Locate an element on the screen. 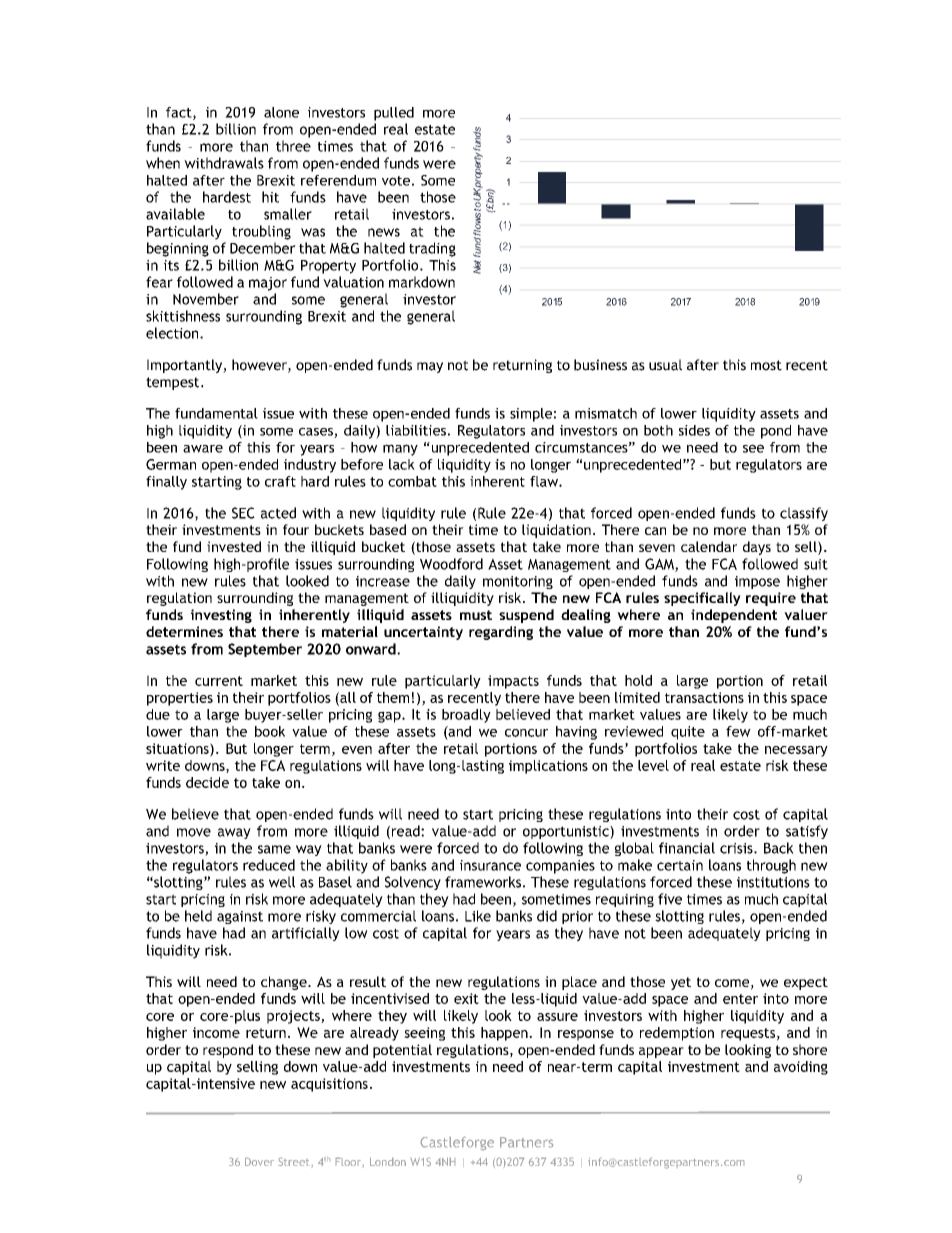 The image size is (952, 1233). three is located at coordinates (293, 146).
